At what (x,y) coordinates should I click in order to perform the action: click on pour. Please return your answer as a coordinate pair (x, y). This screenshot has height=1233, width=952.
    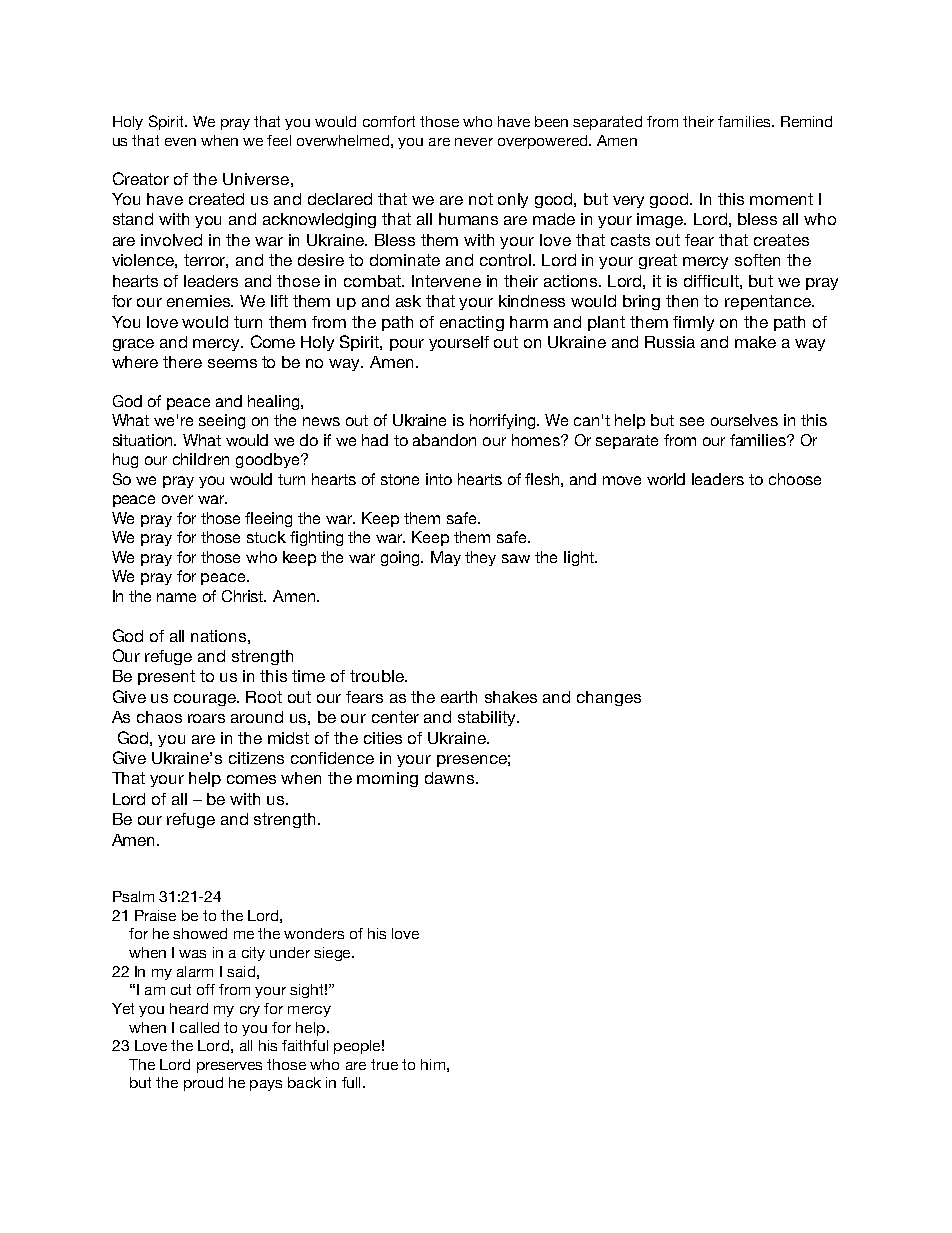
    Looking at the image, I should click on (407, 345).
